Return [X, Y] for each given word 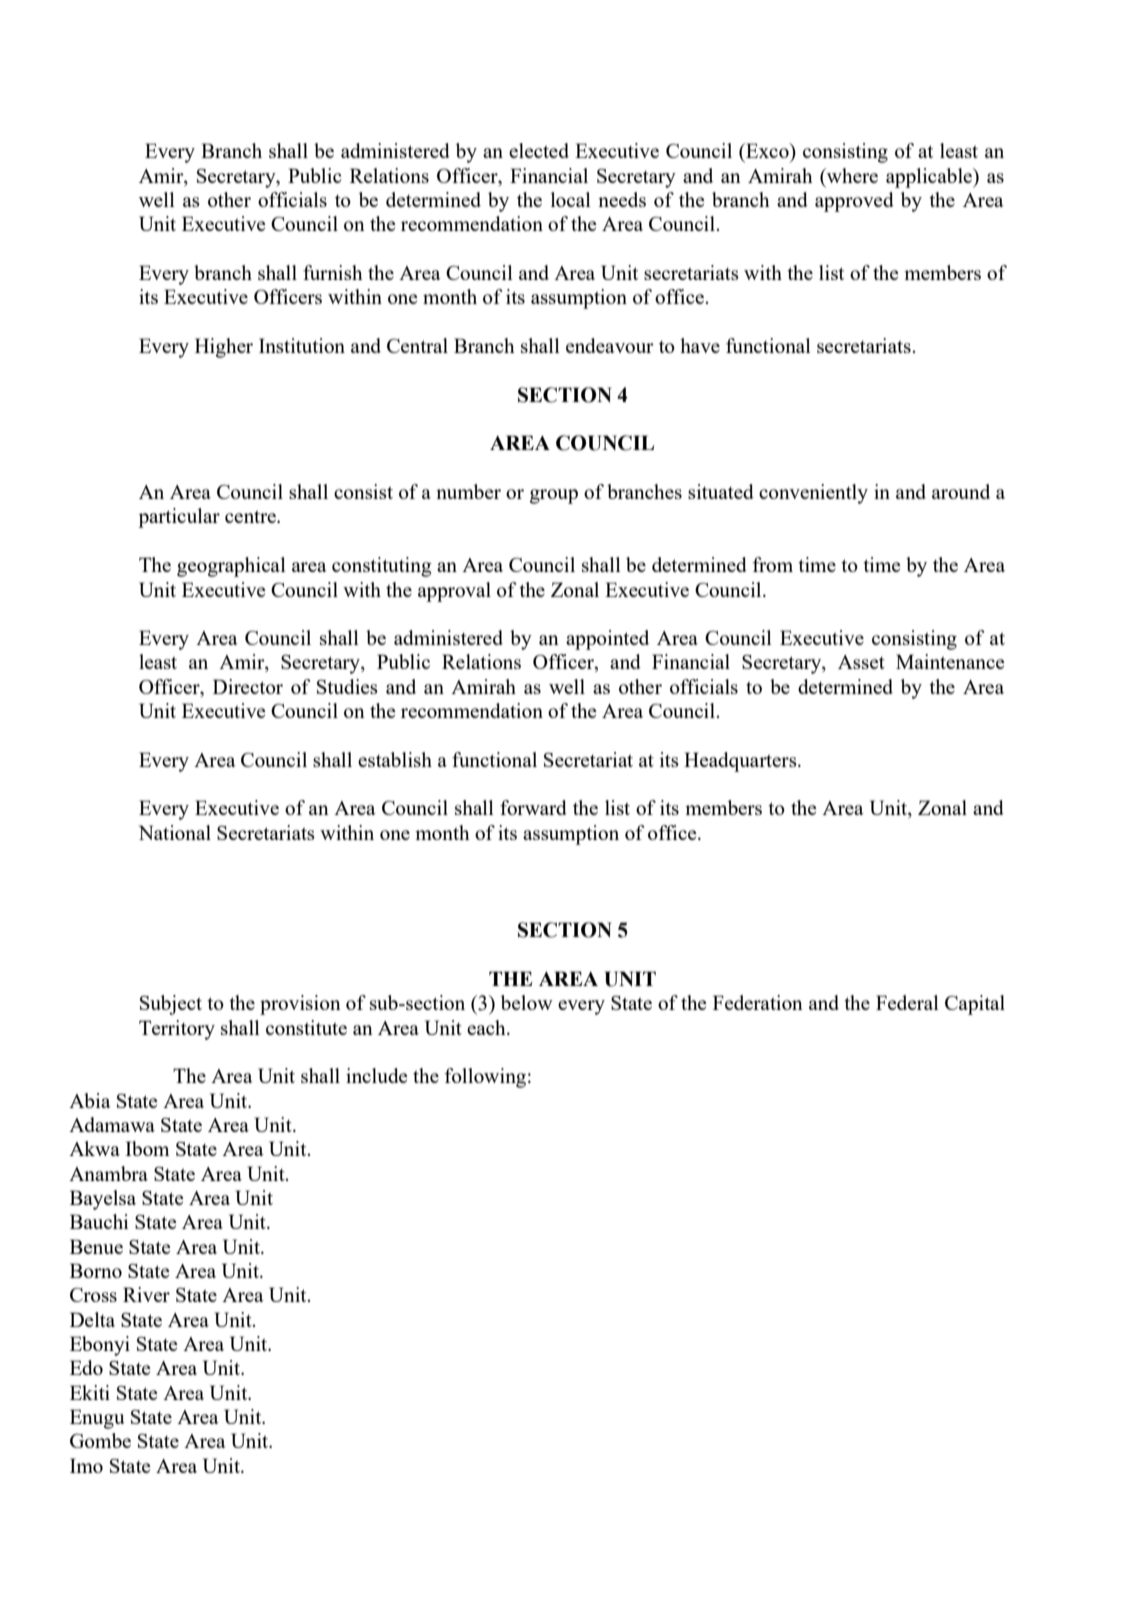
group [554, 496]
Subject [171, 1005]
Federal [907, 1002]
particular [179, 518]
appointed [607, 640]
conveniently [813, 494]
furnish [333, 272]
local [571, 199]
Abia [90, 1100]
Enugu [97, 1419]
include [377, 1075]
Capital [975, 1005]
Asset [861, 662]
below [527, 1002]
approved [854, 202]
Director [248, 686]
